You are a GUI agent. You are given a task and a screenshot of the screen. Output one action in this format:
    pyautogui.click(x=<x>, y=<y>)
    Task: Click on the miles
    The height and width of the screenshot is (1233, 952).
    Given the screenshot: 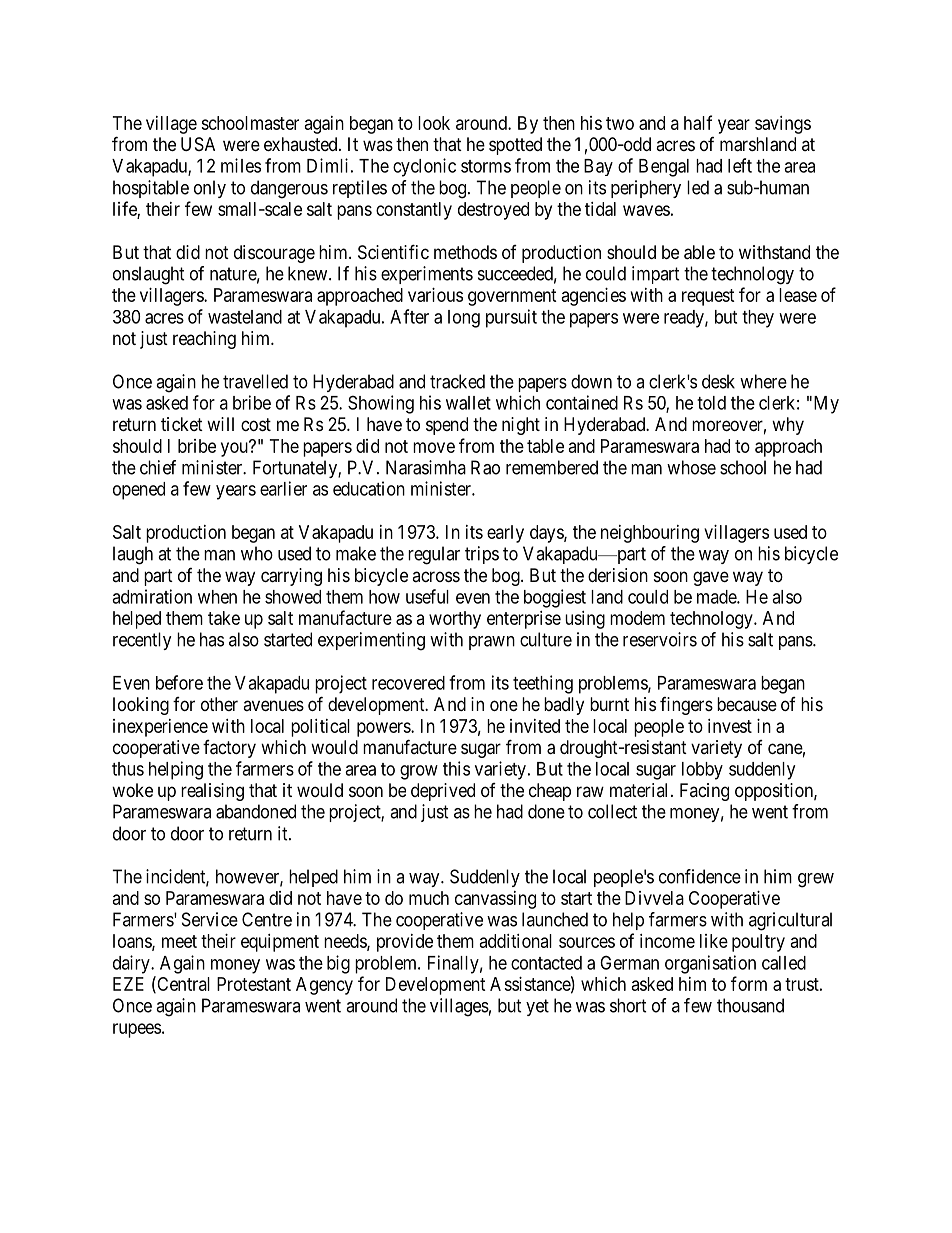 What is the action you would take?
    pyautogui.click(x=241, y=165)
